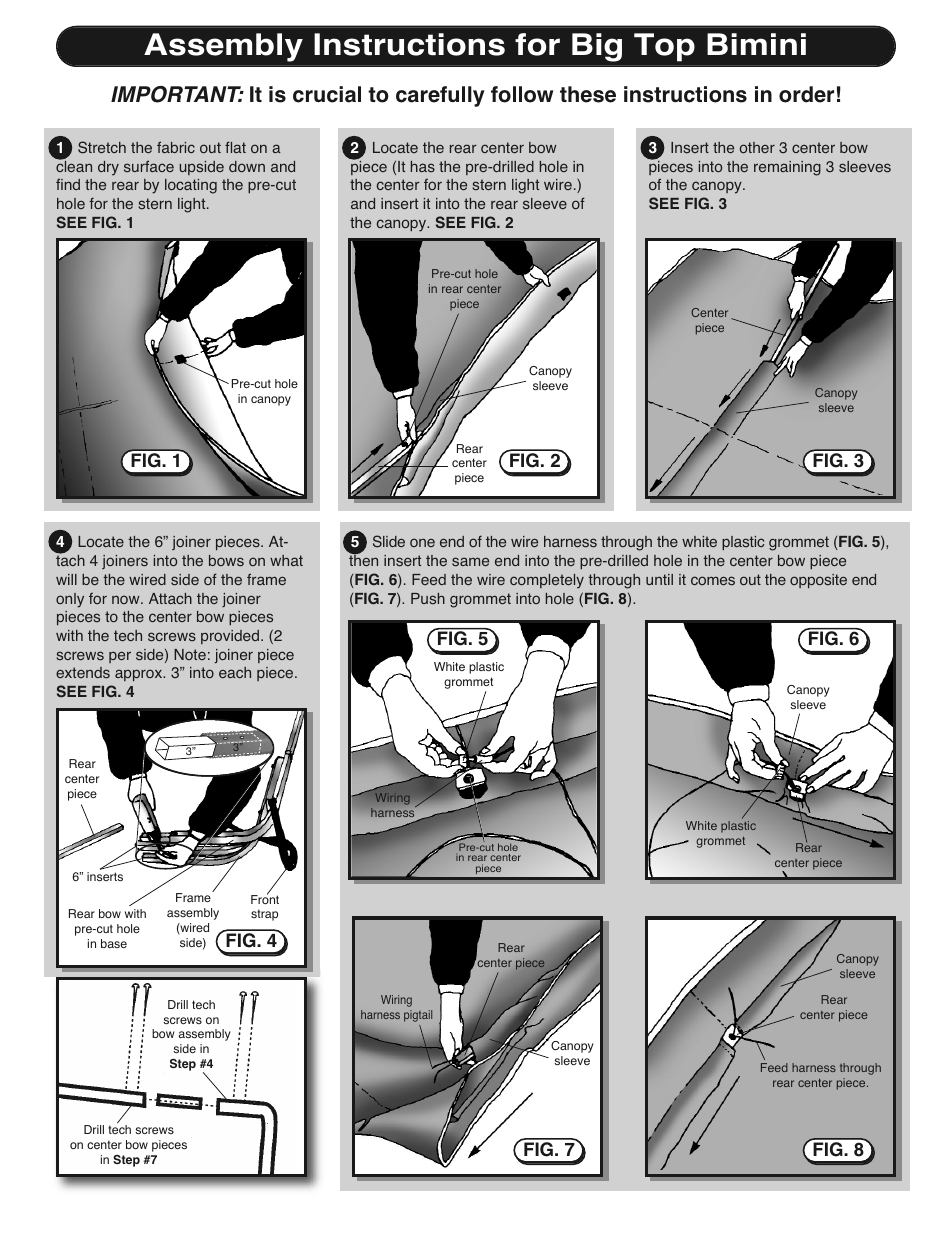  I want to click on each, so click(235, 672).
